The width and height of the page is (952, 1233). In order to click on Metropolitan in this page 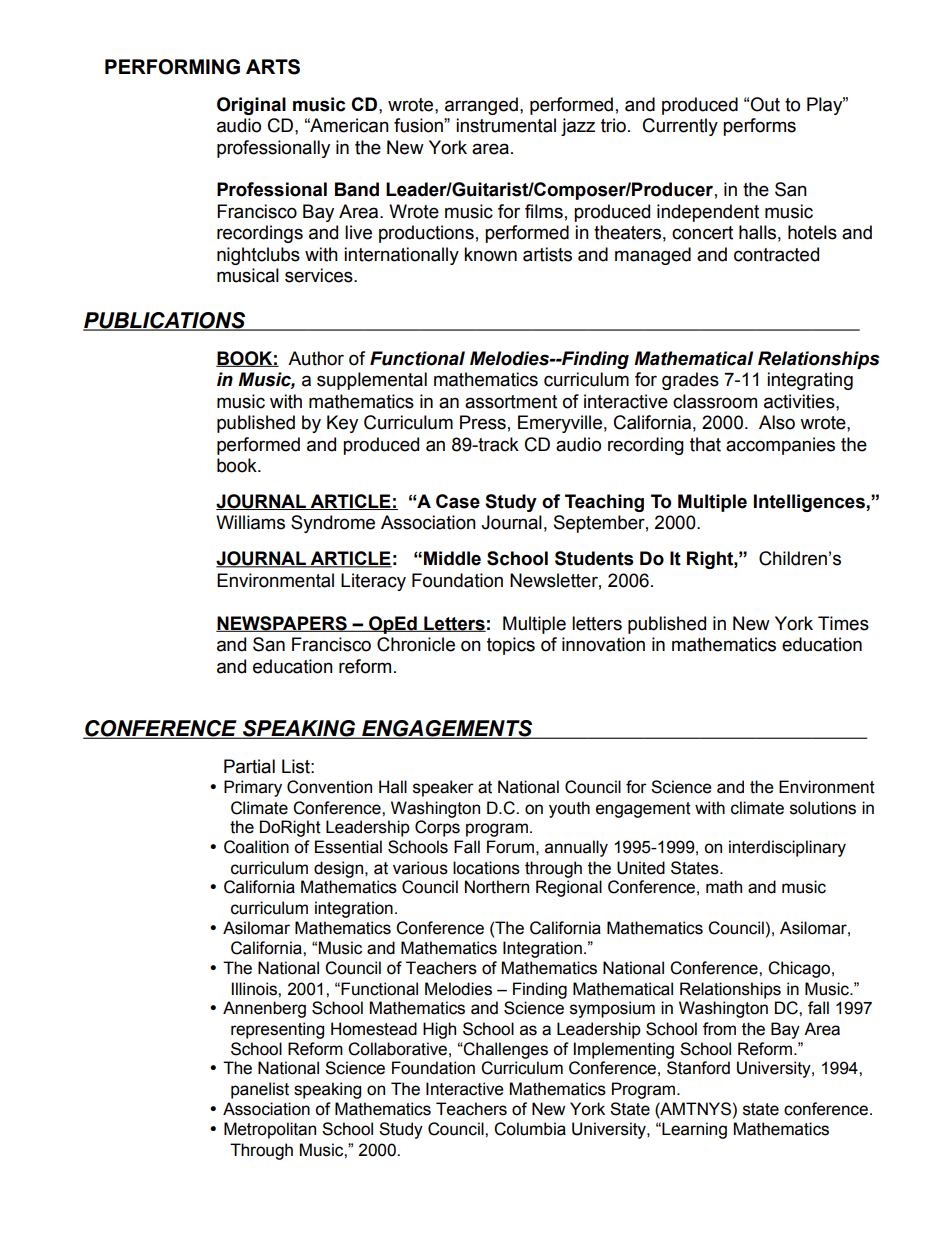, I will do `click(270, 1130)`.
